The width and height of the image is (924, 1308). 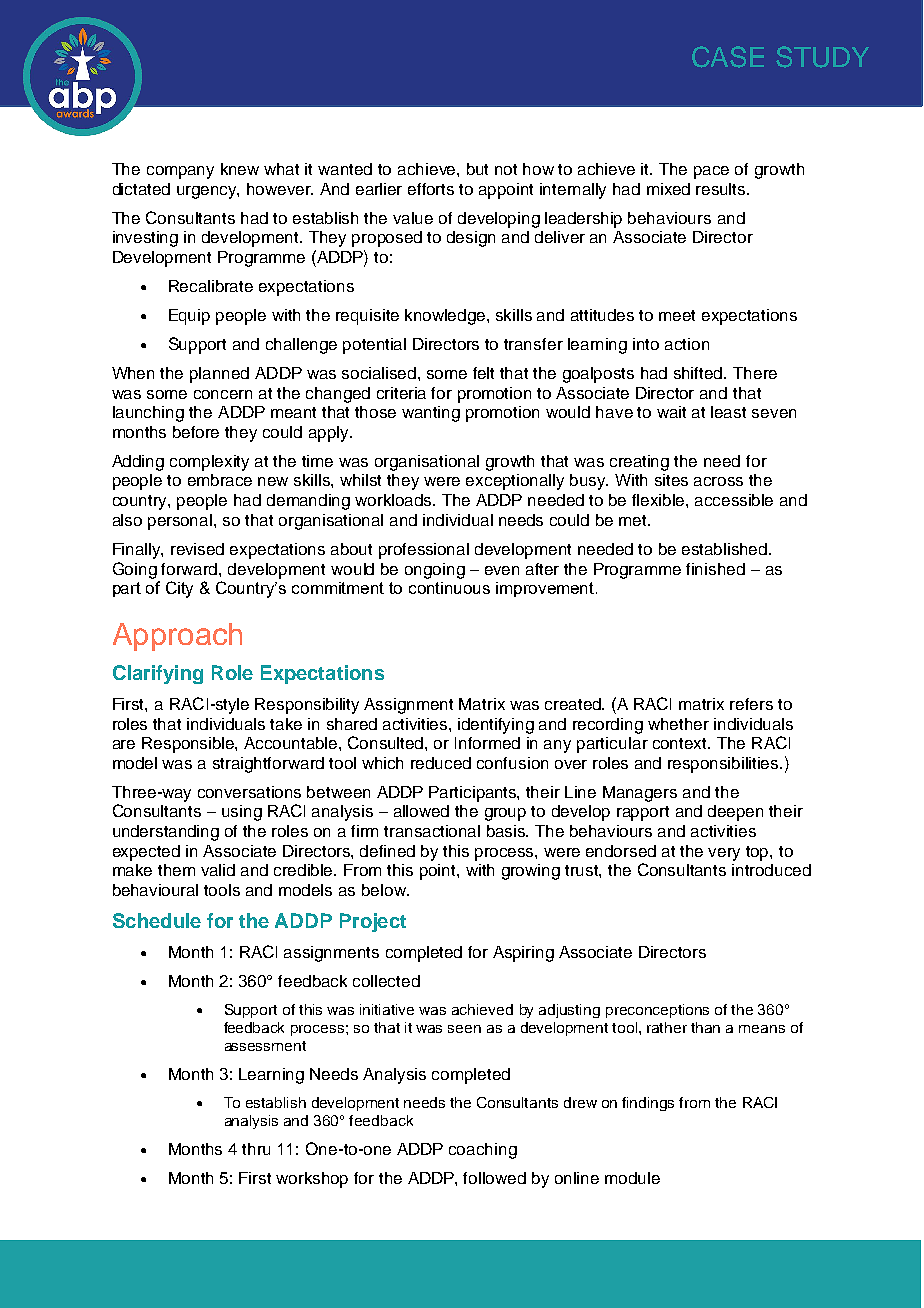 What do you see at coordinates (421, 811) in the image?
I see `allowed` at bounding box center [421, 811].
